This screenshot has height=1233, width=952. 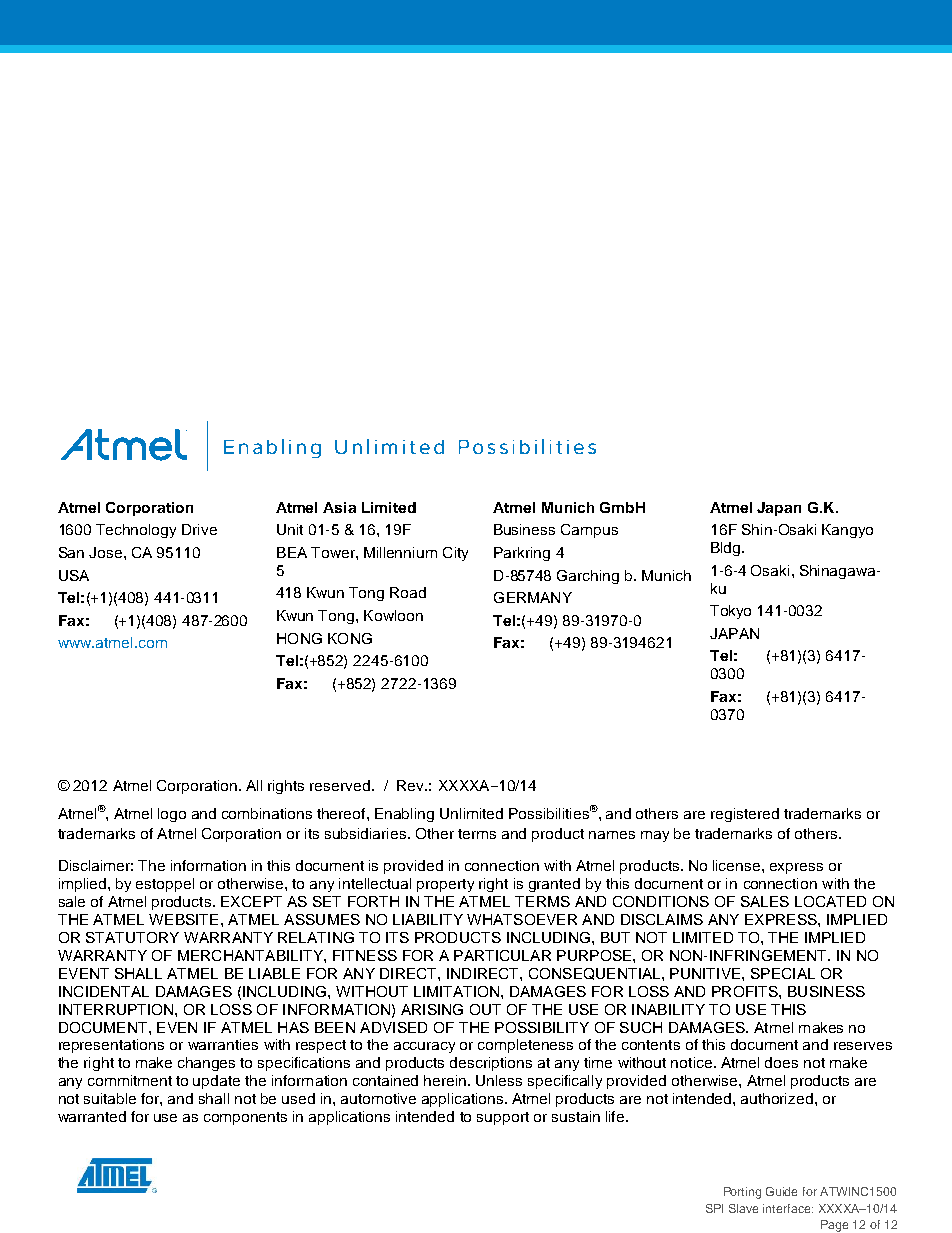 I want to click on Rev, so click(x=412, y=785).
